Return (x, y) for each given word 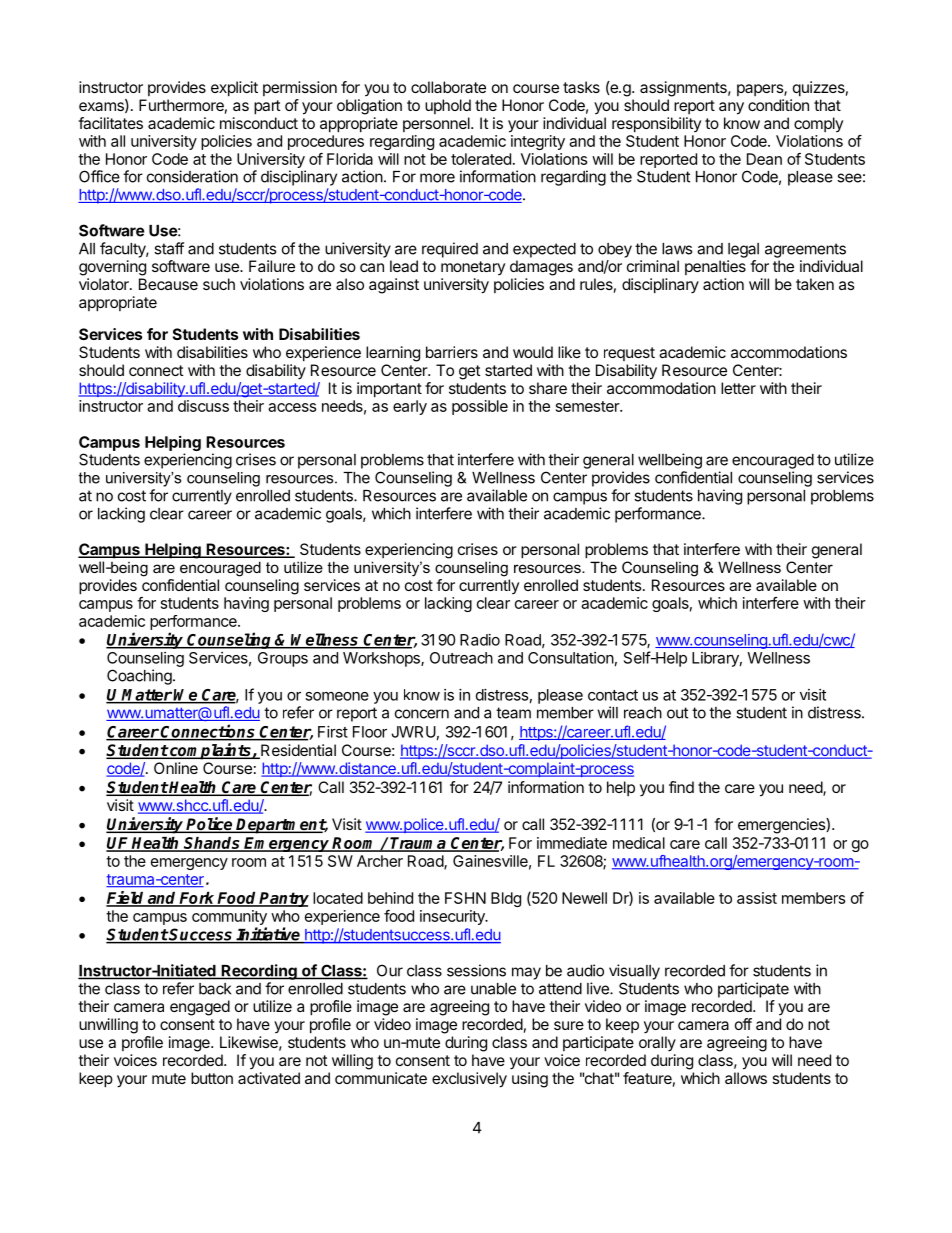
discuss (203, 406)
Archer (380, 861)
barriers (452, 352)
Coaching (139, 677)
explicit (234, 89)
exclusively (469, 1080)
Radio (480, 640)
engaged (200, 1008)
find (681, 787)
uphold (448, 106)
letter (738, 388)
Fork (197, 899)
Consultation (571, 658)
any (731, 108)
